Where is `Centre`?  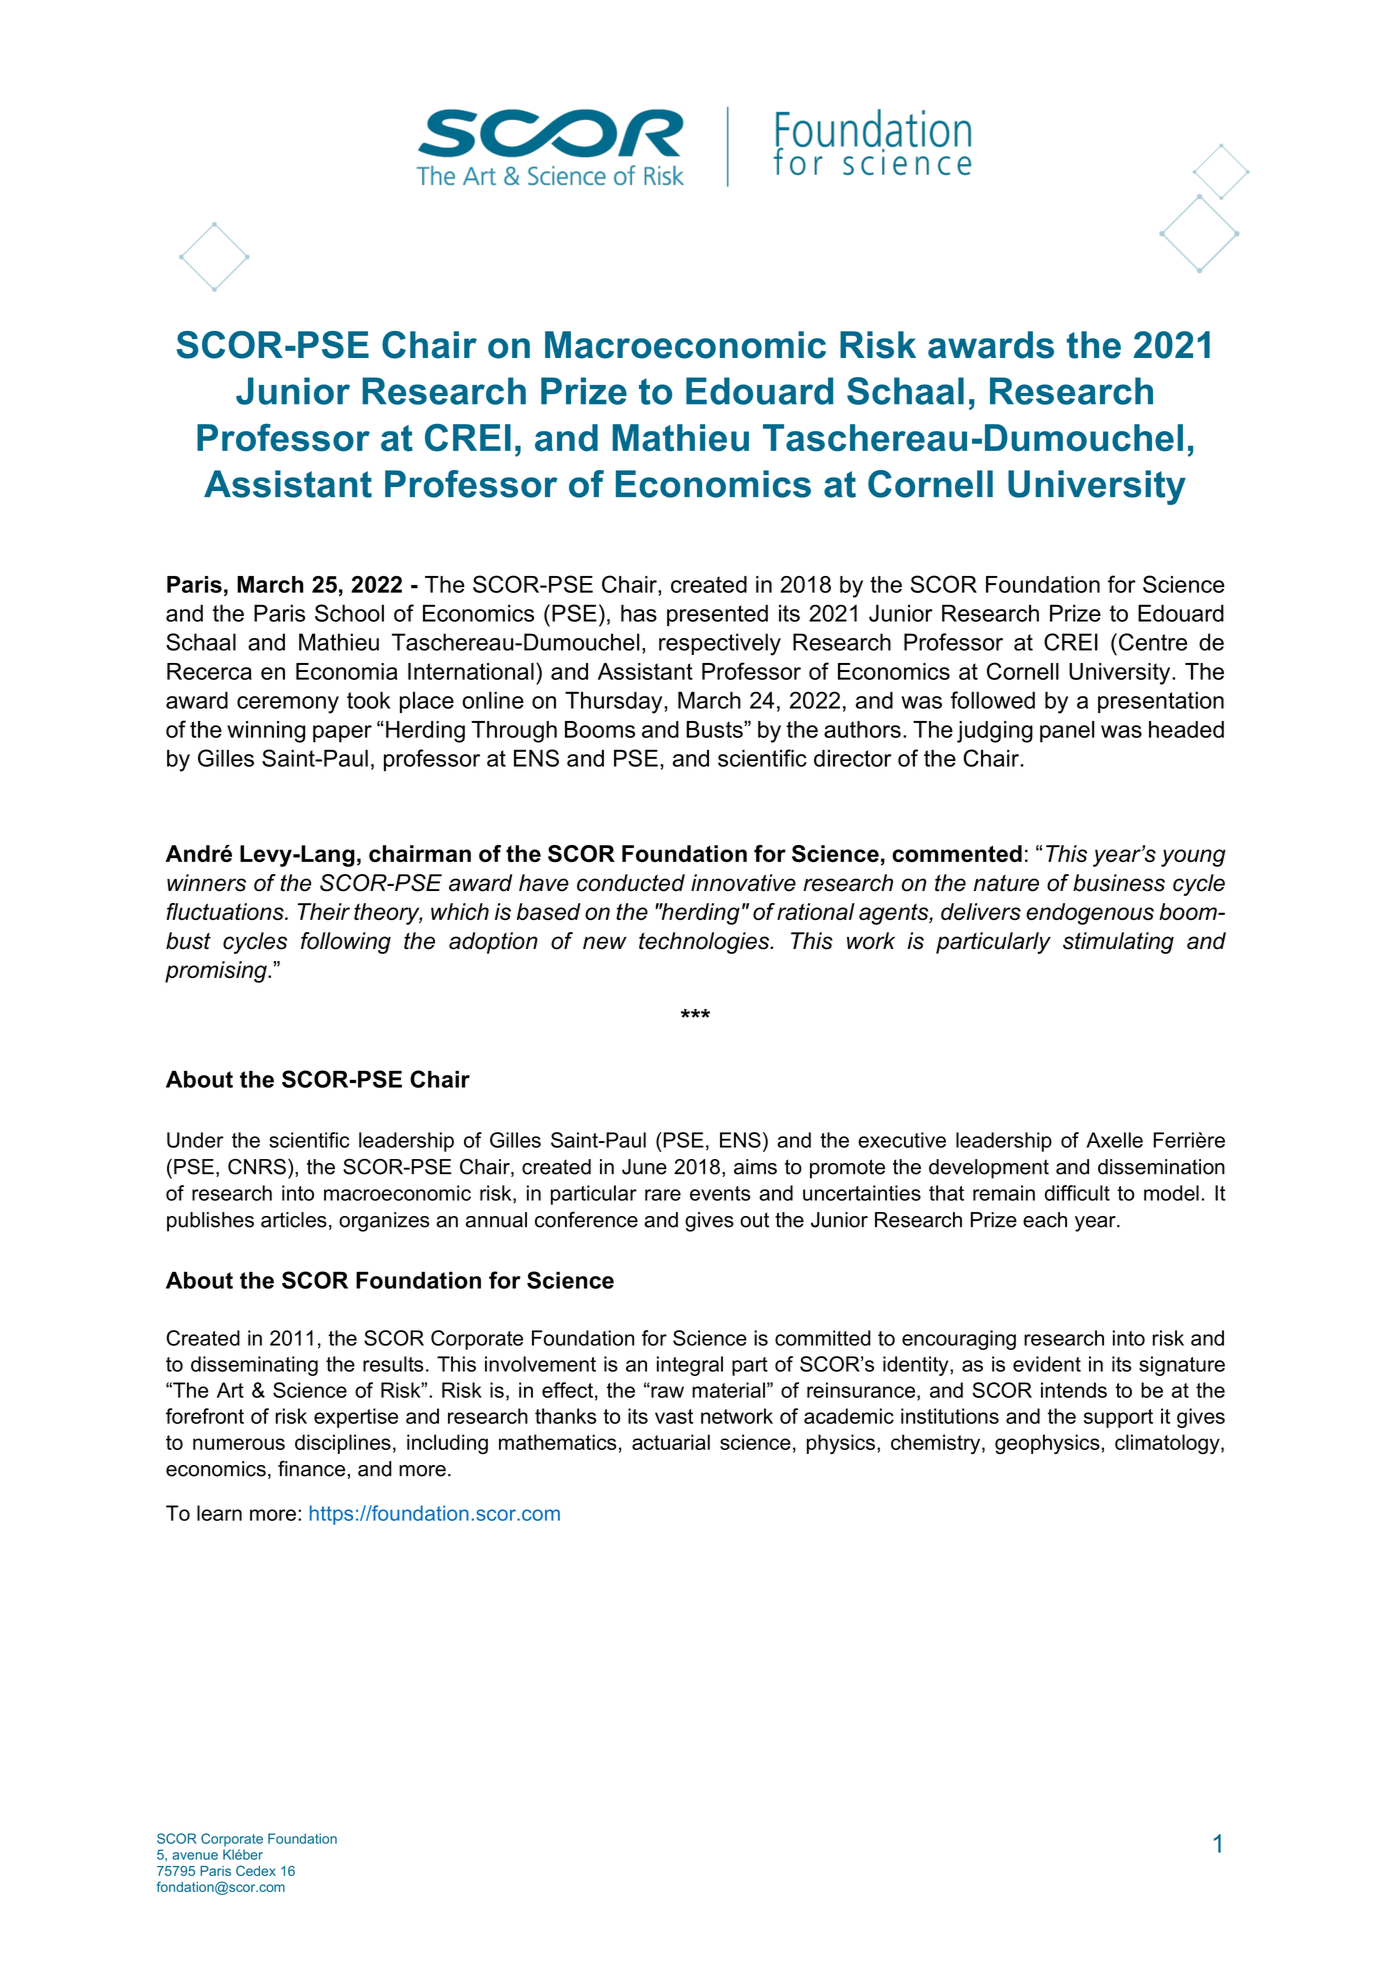 Centre is located at coordinates (1153, 642).
